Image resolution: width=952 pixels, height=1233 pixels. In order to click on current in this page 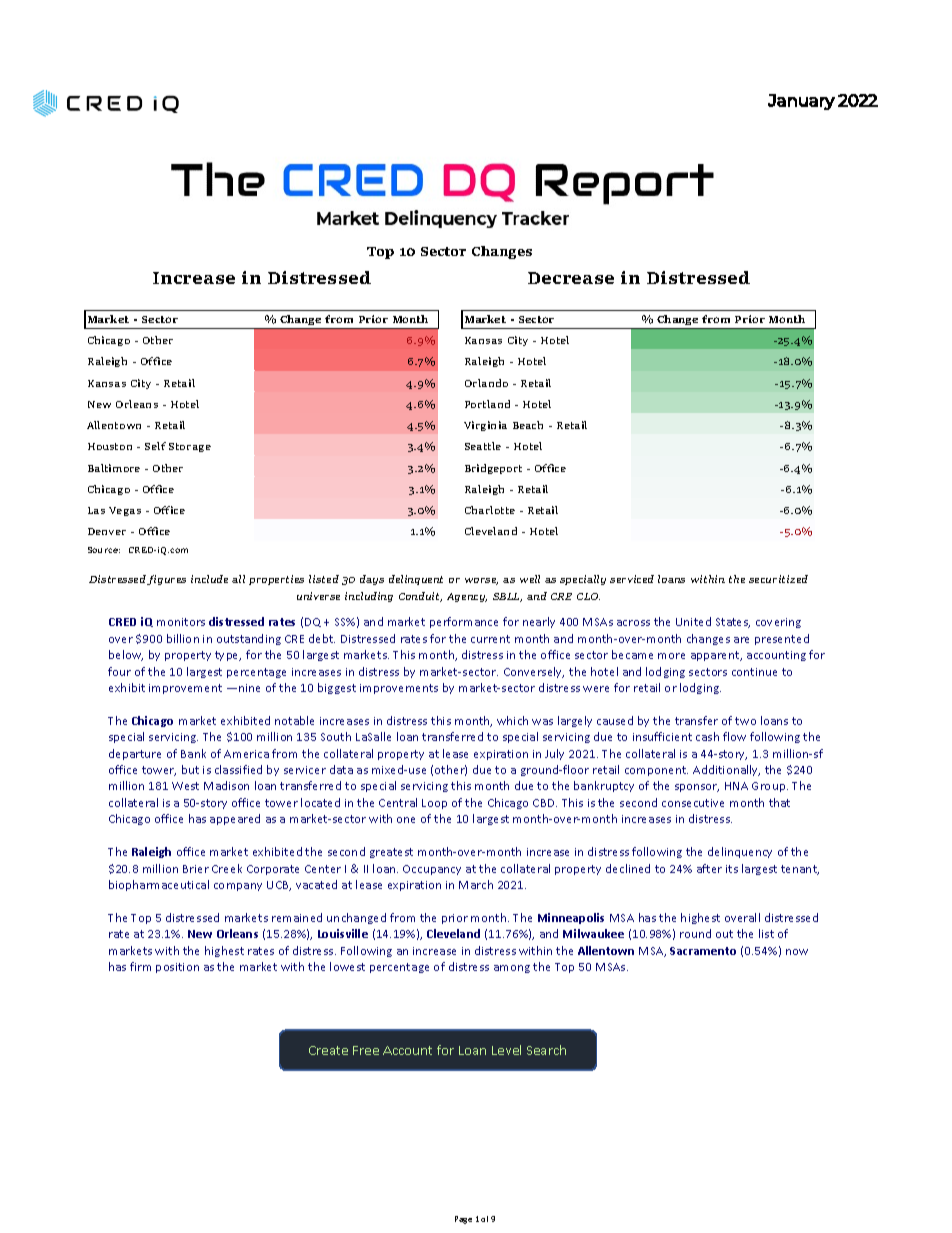, I will do `click(490, 639)`.
